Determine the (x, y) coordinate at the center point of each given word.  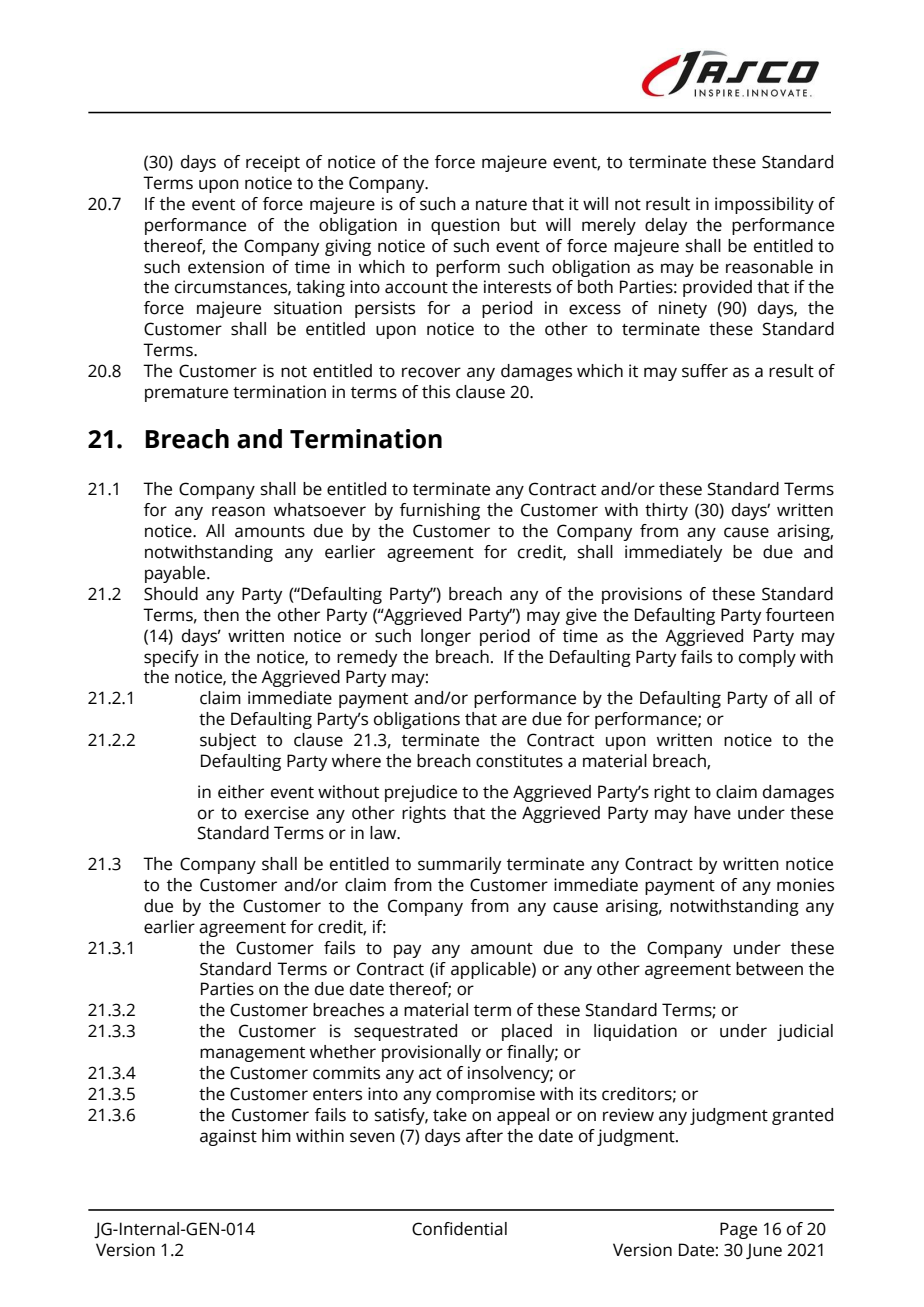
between (769, 969)
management (252, 1054)
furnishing (440, 511)
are (514, 720)
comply (767, 658)
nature (501, 205)
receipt (273, 163)
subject (228, 741)
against (228, 1137)
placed (527, 1032)
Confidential (459, 1229)
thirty (666, 511)
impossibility (764, 205)
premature (186, 394)
